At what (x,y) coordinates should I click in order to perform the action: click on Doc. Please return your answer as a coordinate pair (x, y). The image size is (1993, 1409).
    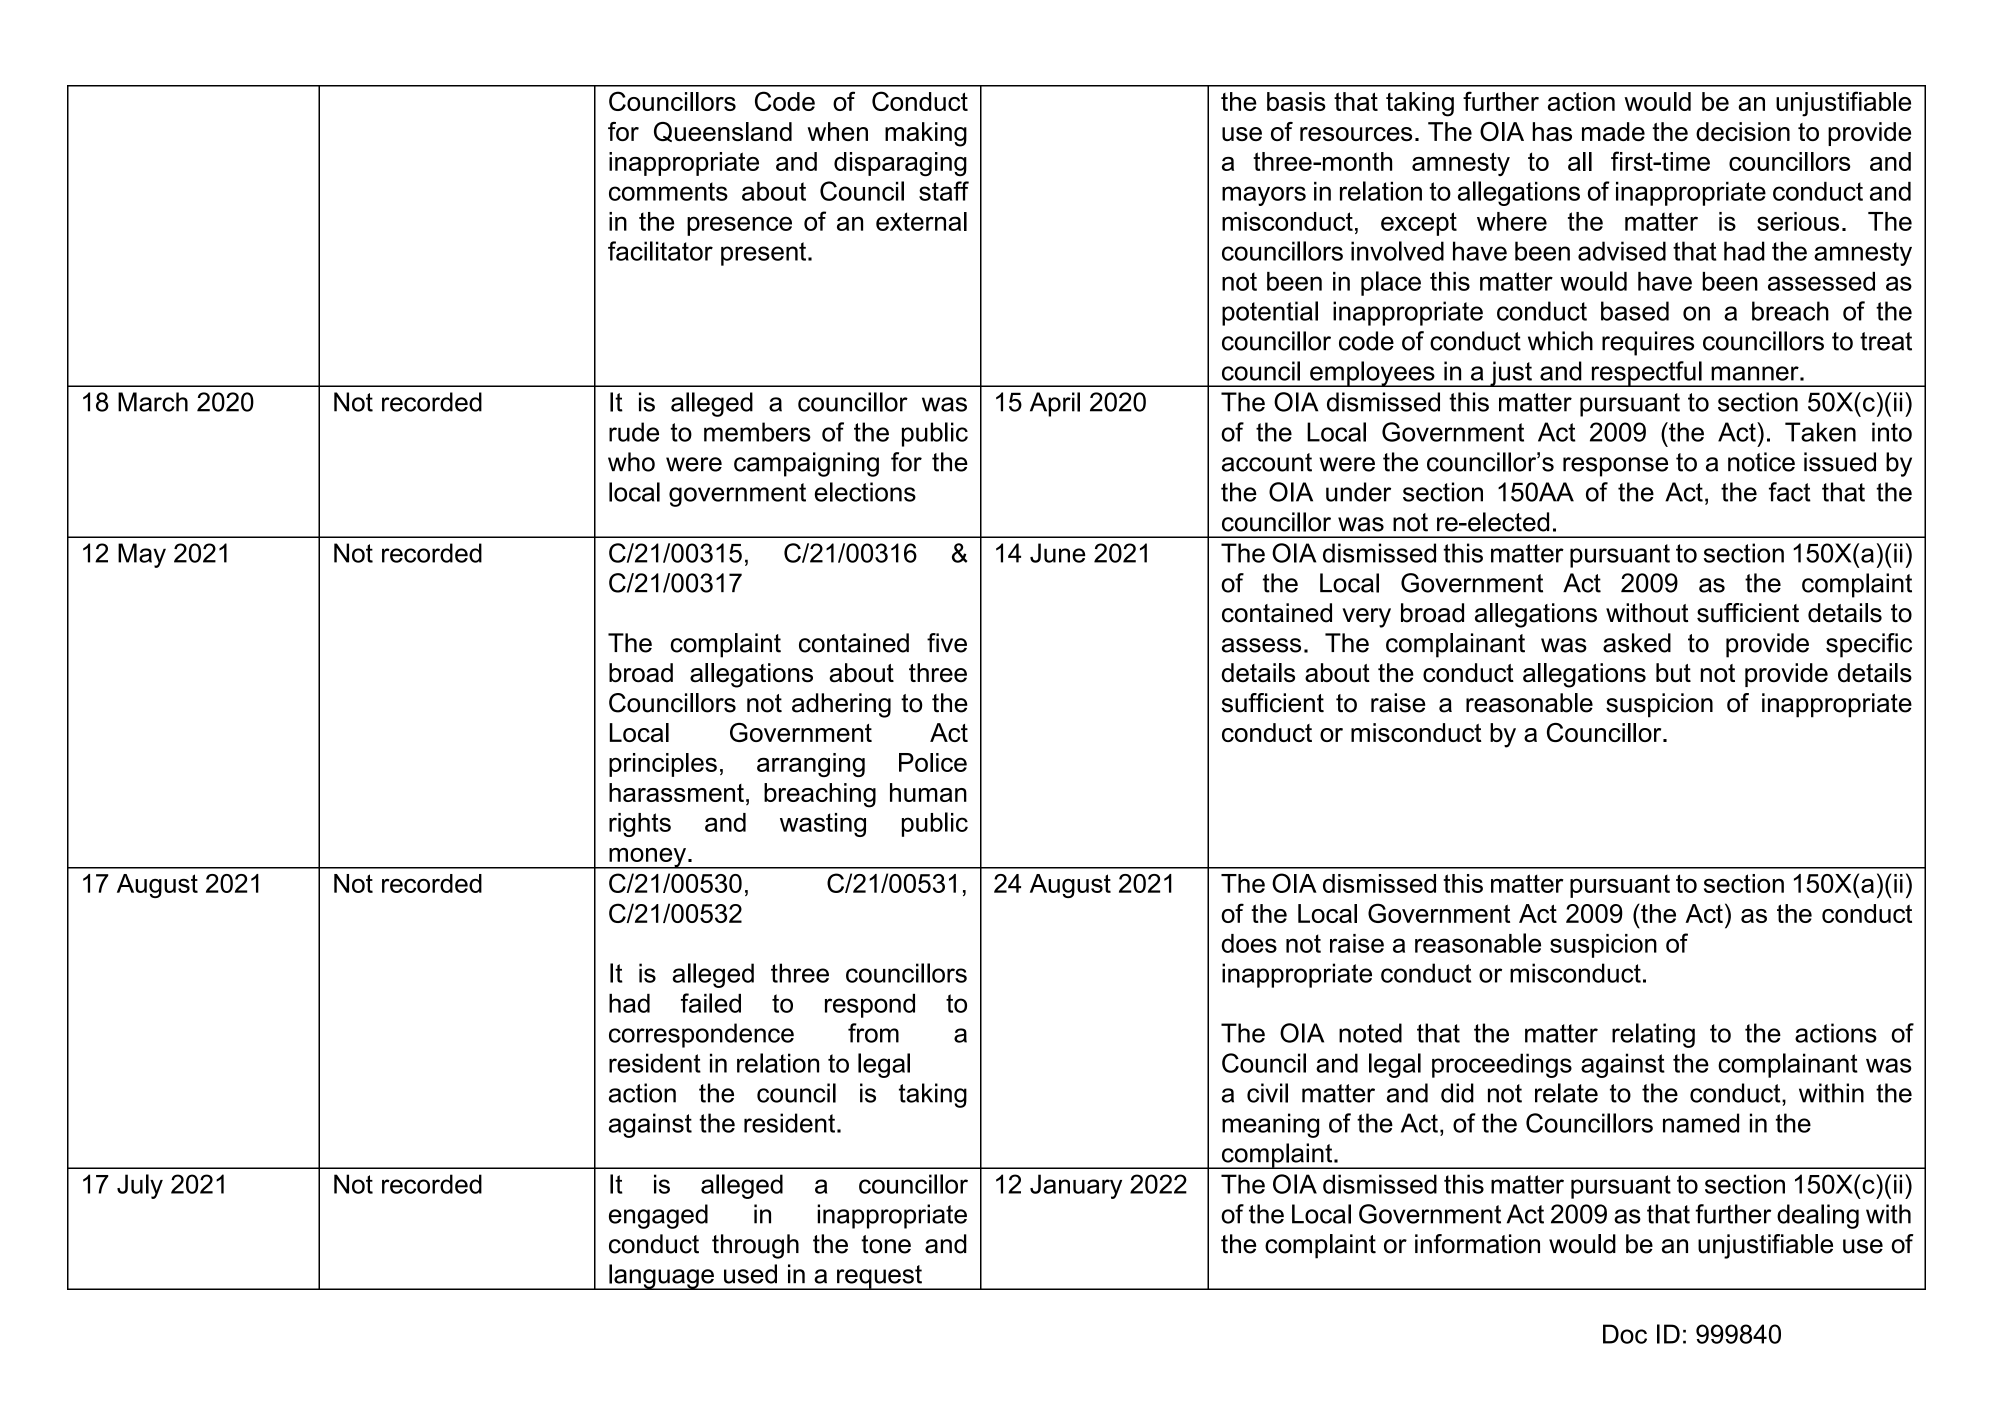
    Looking at the image, I should click on (1625, 1334).
